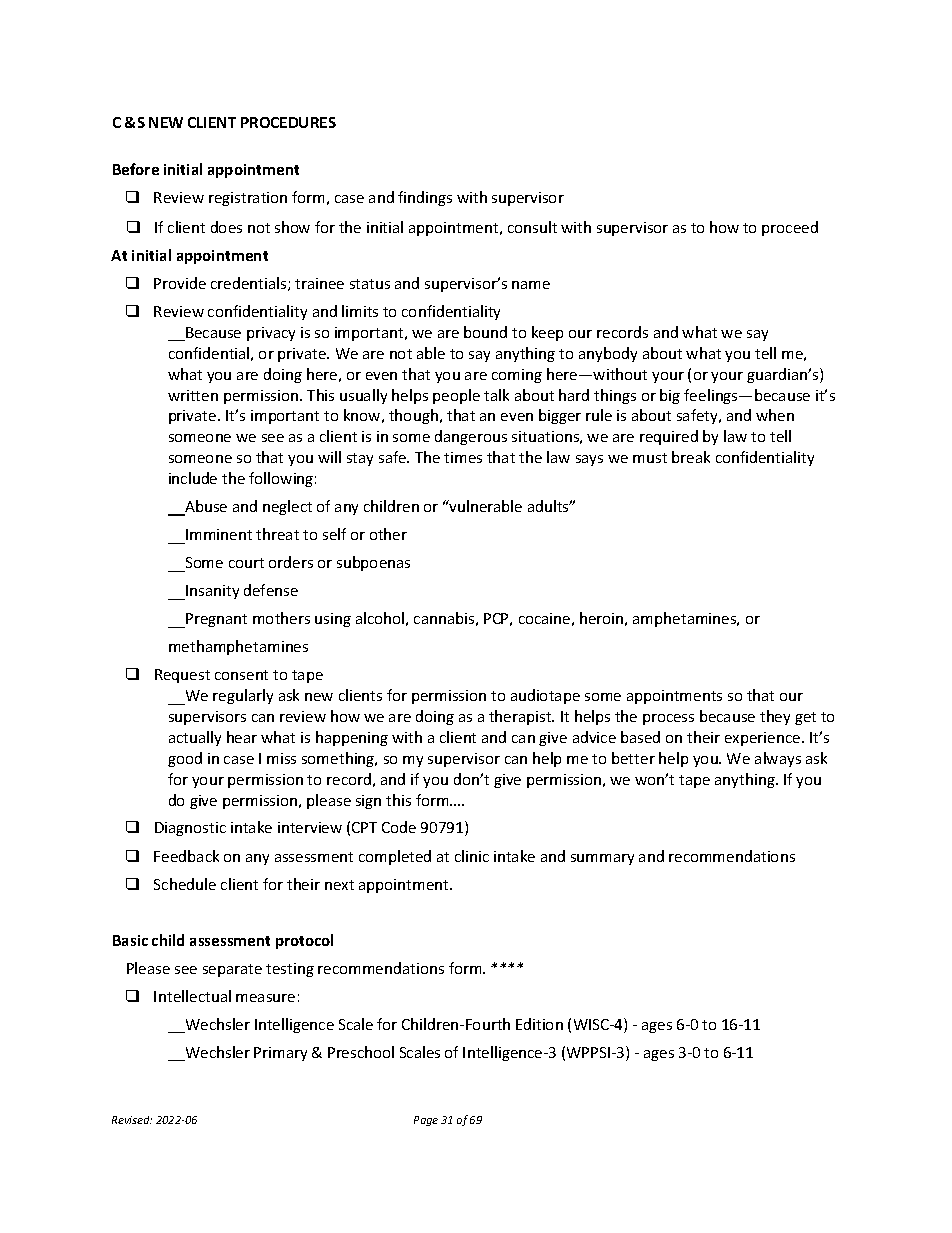 The image size is (952, 1233). What do you see at coordinates (280, 1054) in the screenshot?
I see `Primary` at bounding box center [280, 1054].
